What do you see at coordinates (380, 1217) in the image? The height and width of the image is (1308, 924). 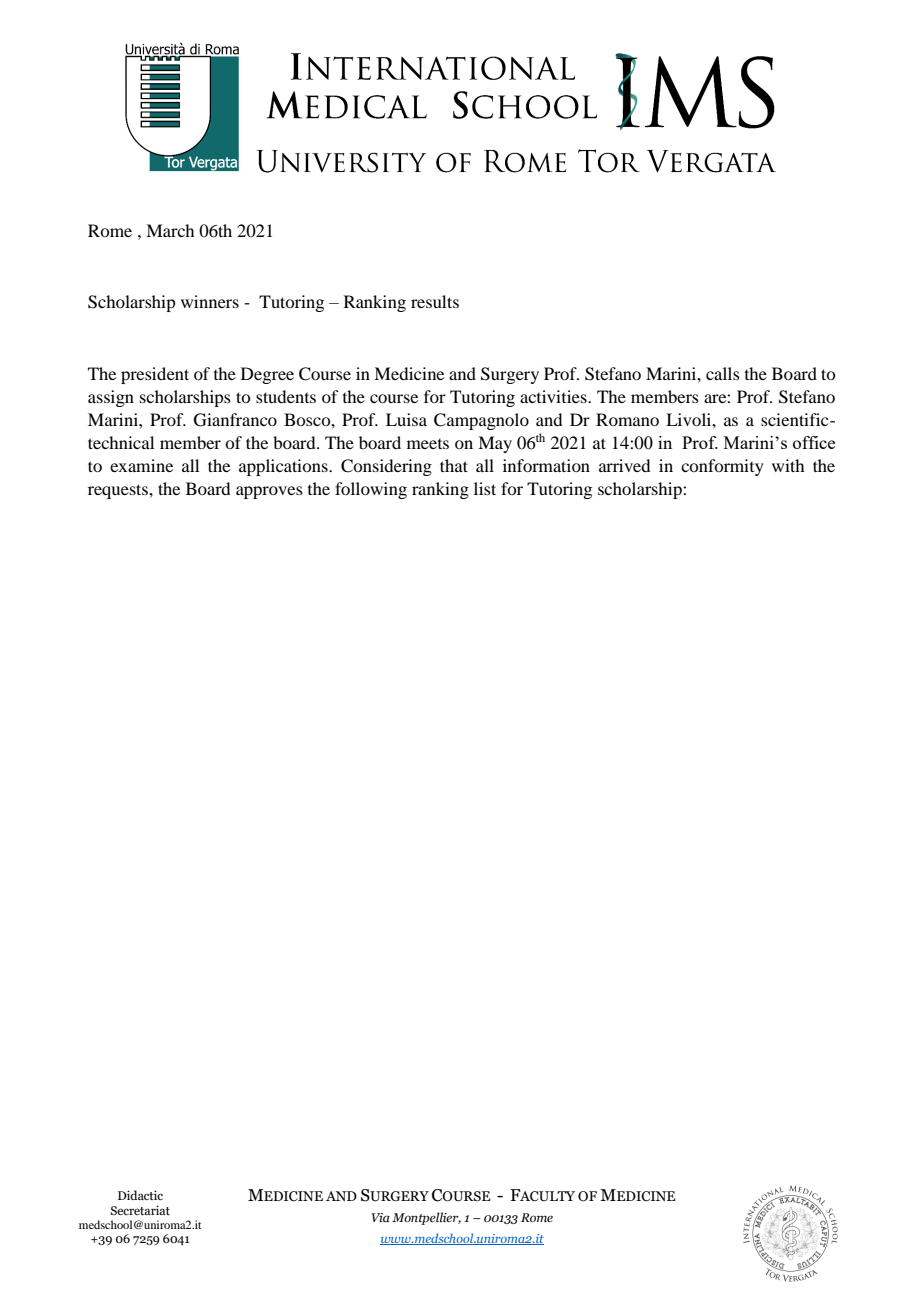 I see `Via` at bounding box center [380, 1217].
